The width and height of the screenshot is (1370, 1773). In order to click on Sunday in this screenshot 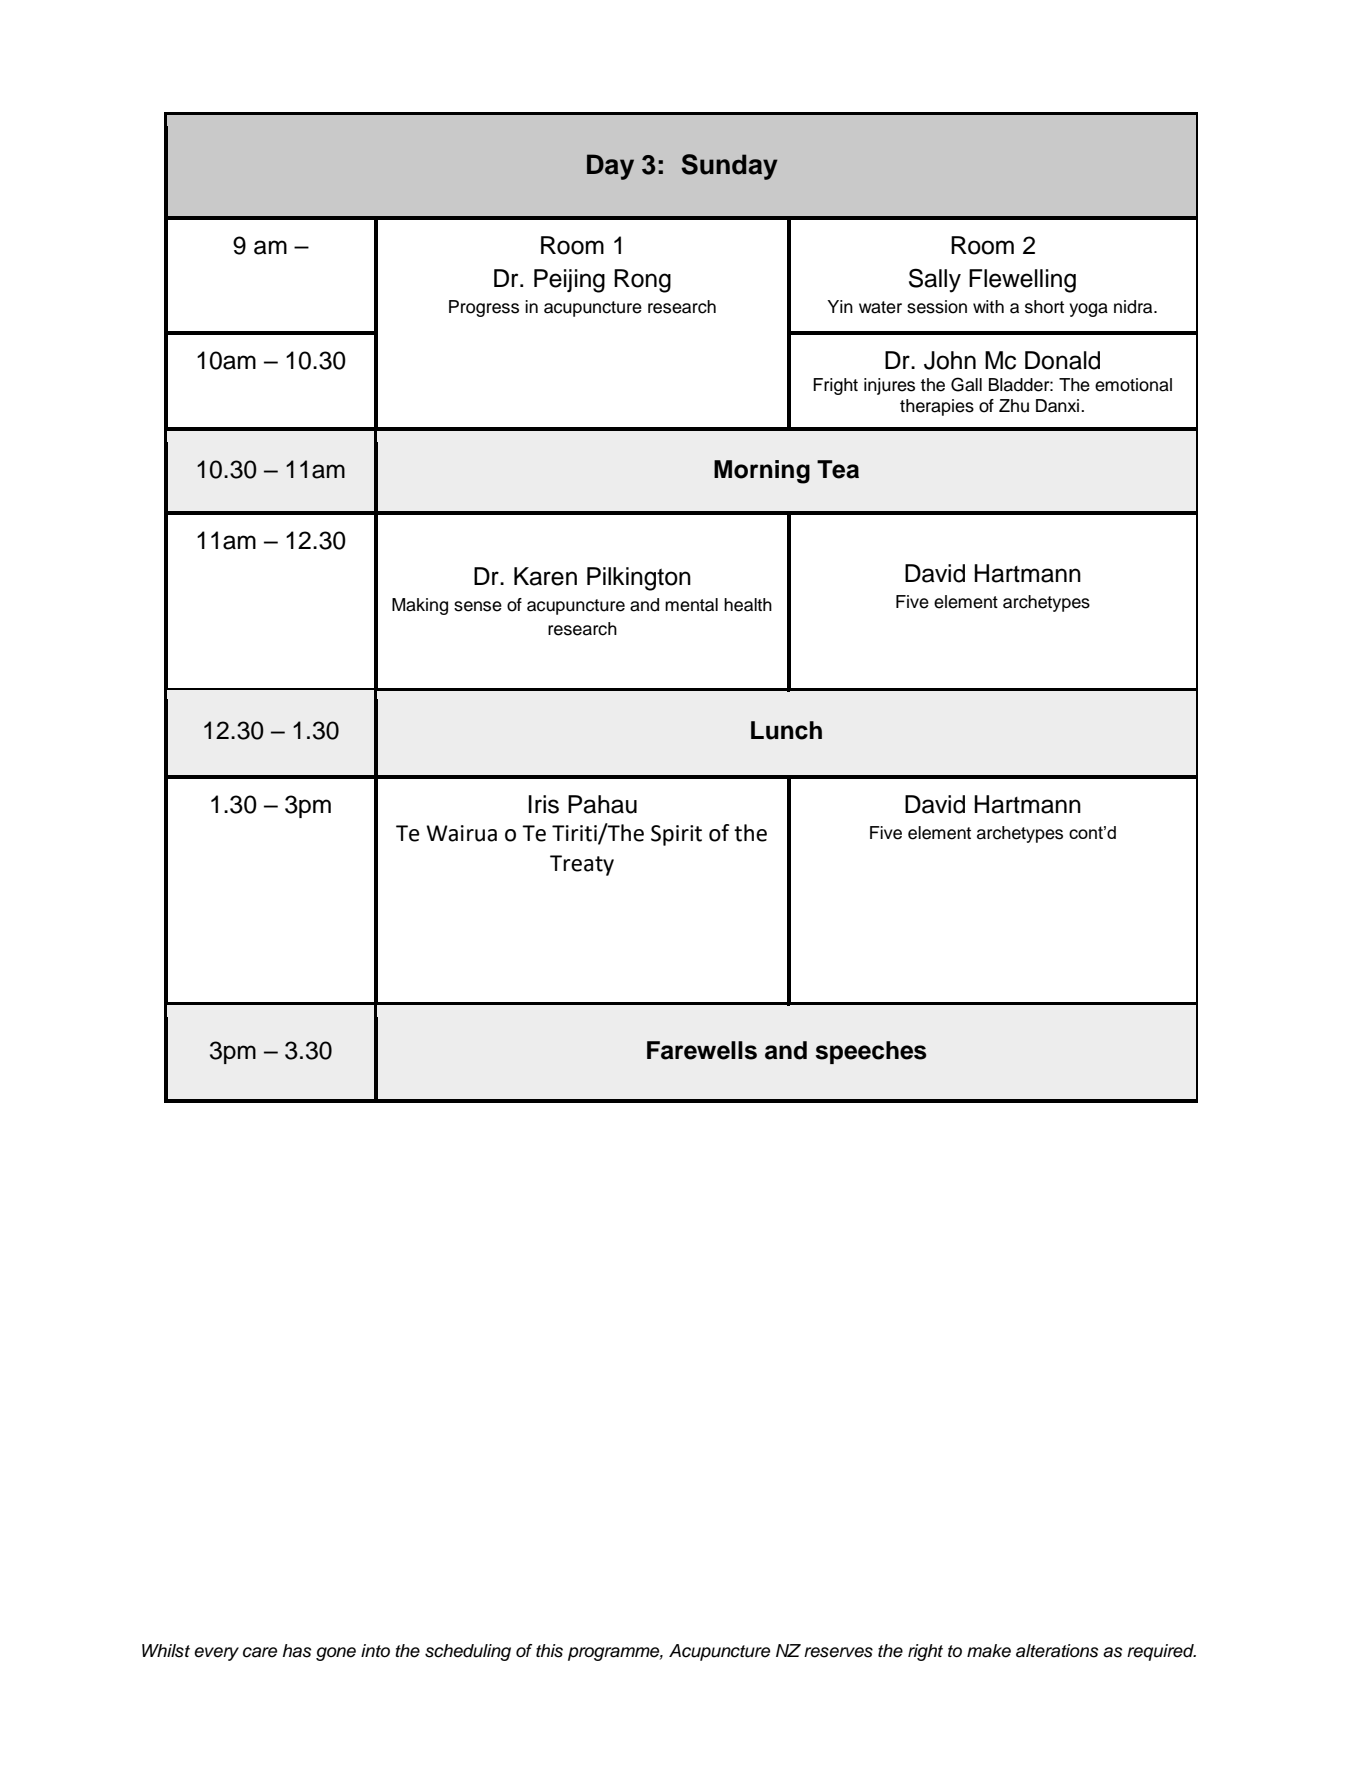, I will do `click(729, 167)`.
